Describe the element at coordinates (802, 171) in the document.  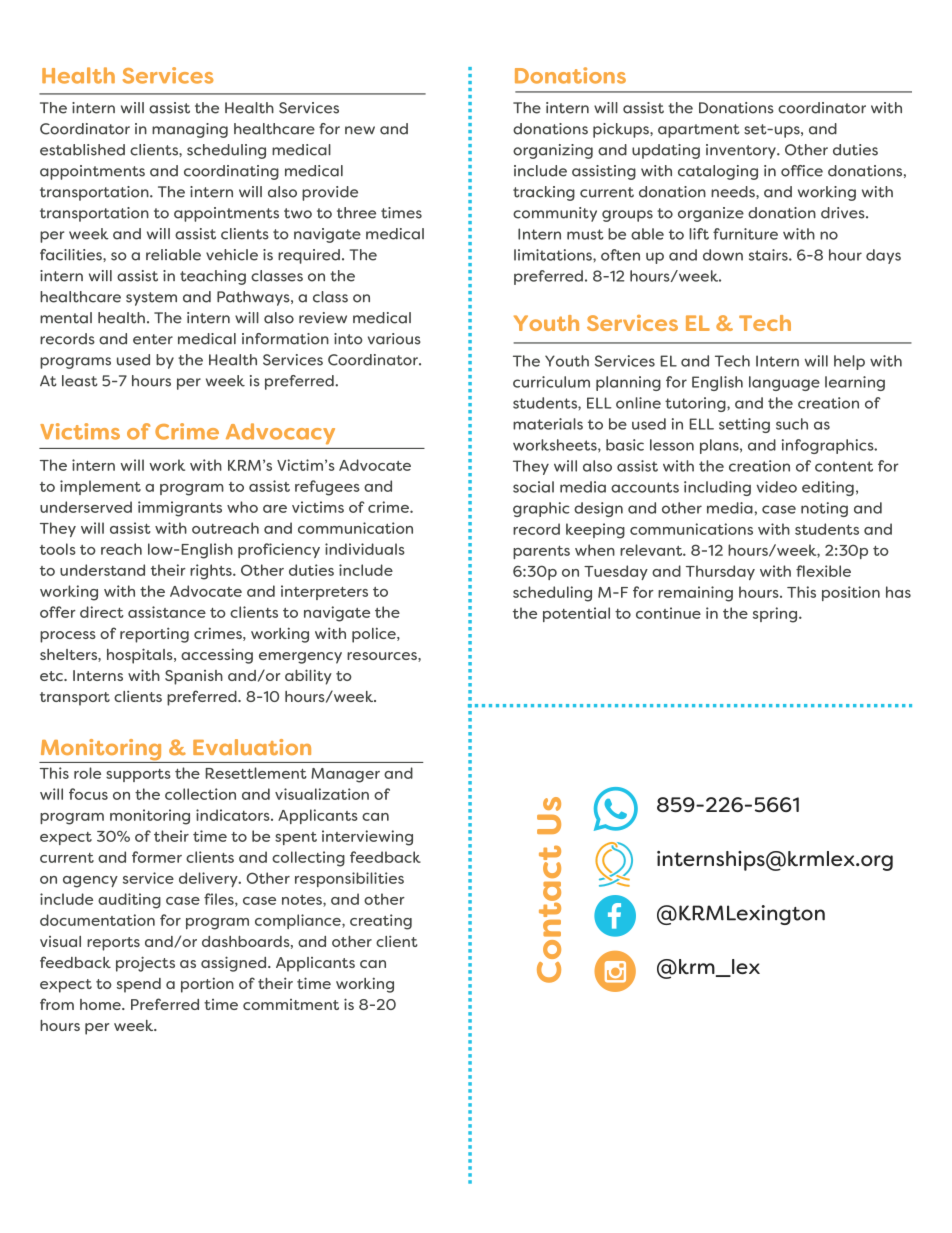
I see `office` at that location.
